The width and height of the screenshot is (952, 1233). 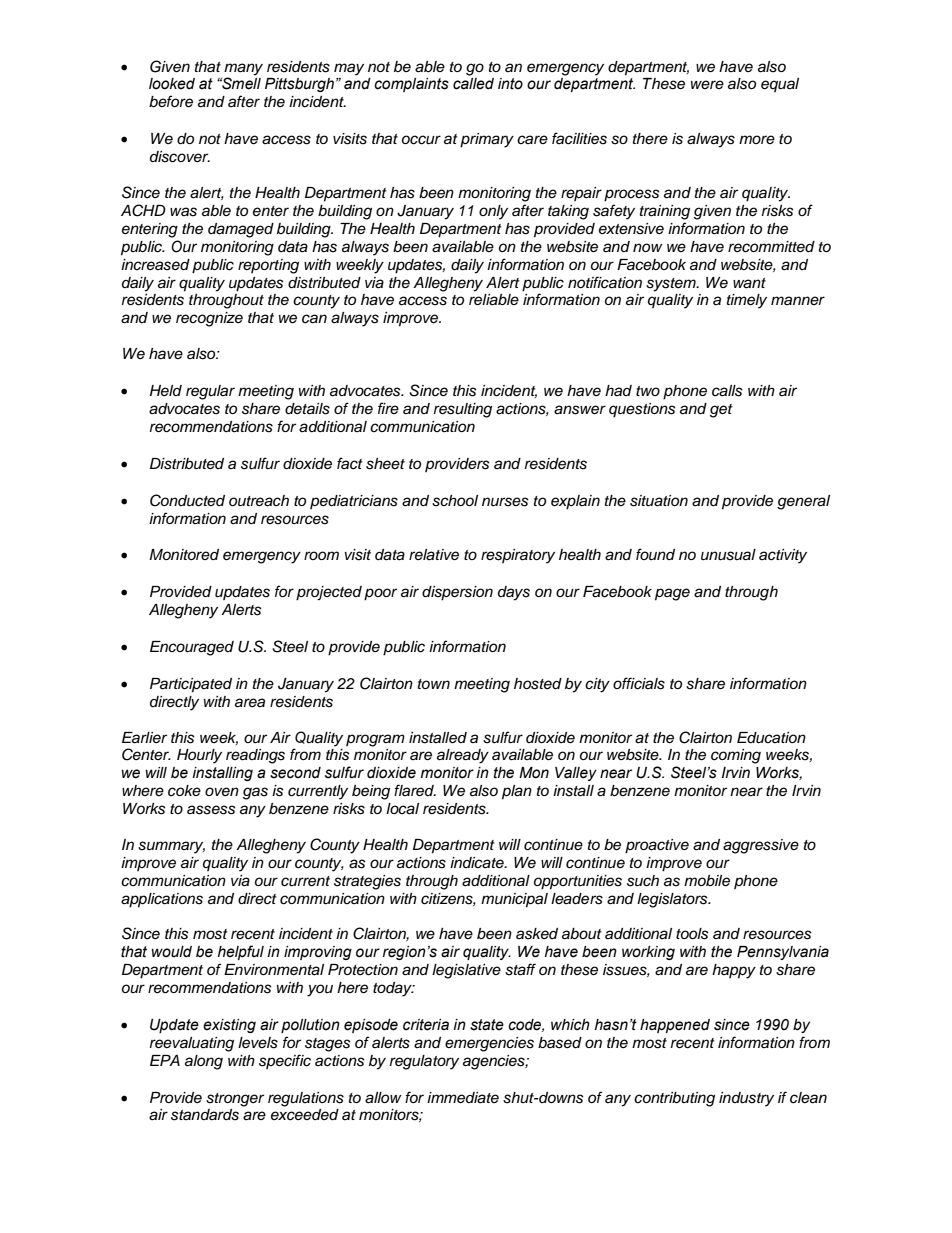 What do you see at coordinates (243, 70) in the screenshot?
I see `many` at bounding box center [243, 70].
